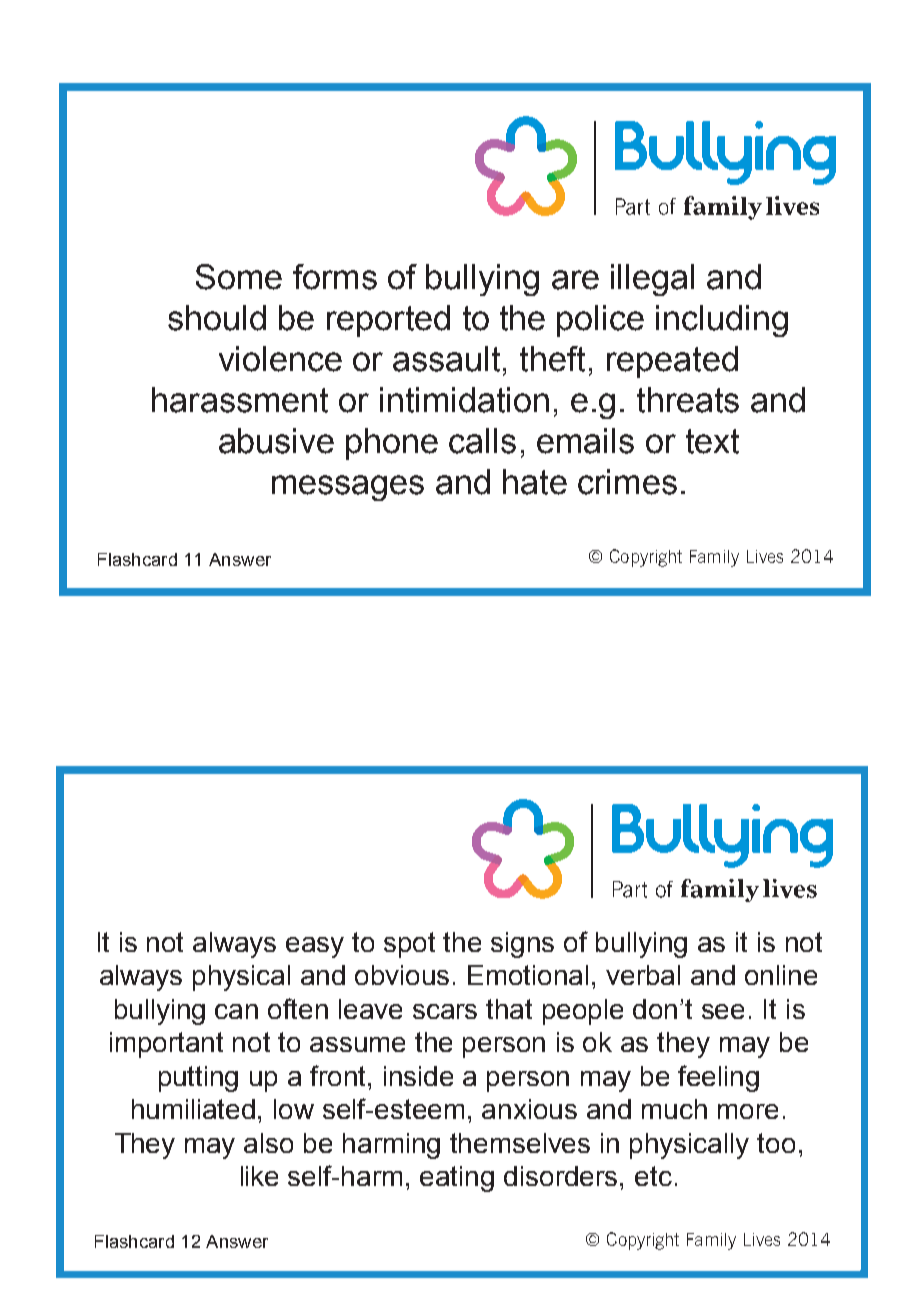  Describe the element at coordinates (653, 1176) in the screenshot. I see `etc` at that location.
